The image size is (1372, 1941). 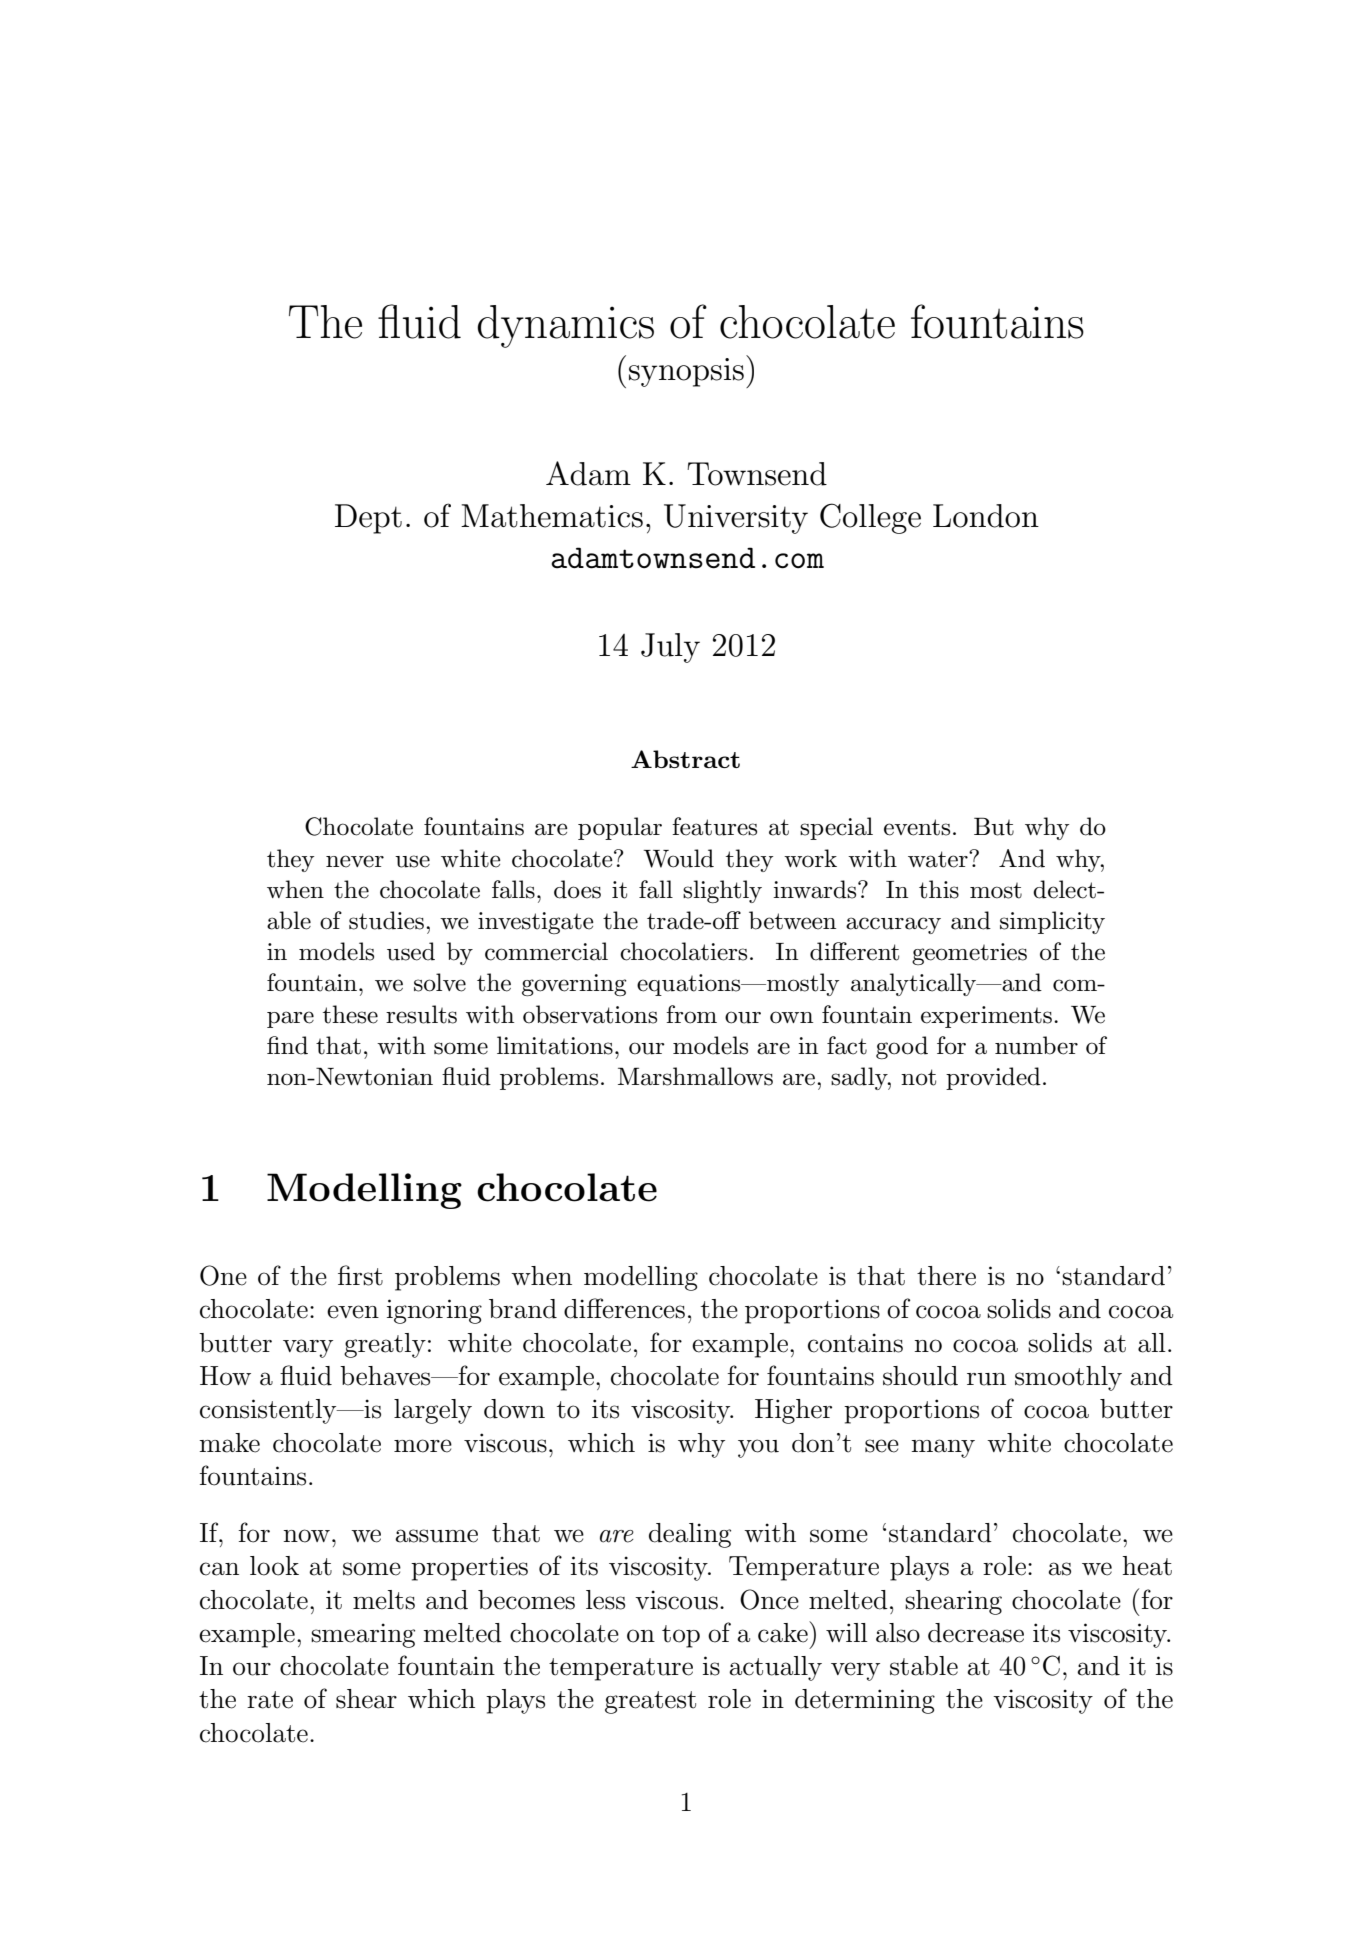 I want to click on Dept, so click(x=368, y=519).
